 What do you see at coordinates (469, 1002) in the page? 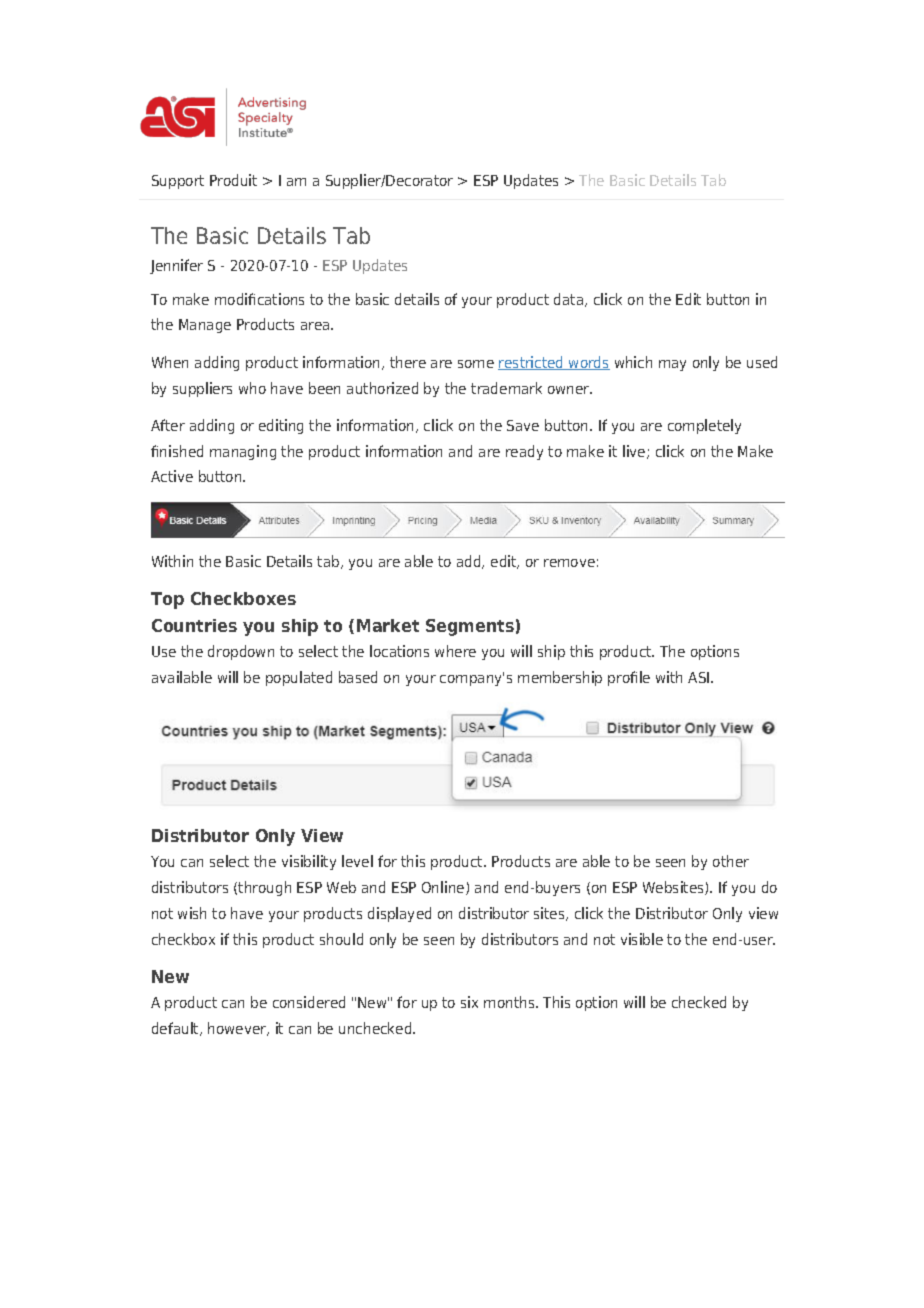
I see `six` at bounding box center [469, 1002].
